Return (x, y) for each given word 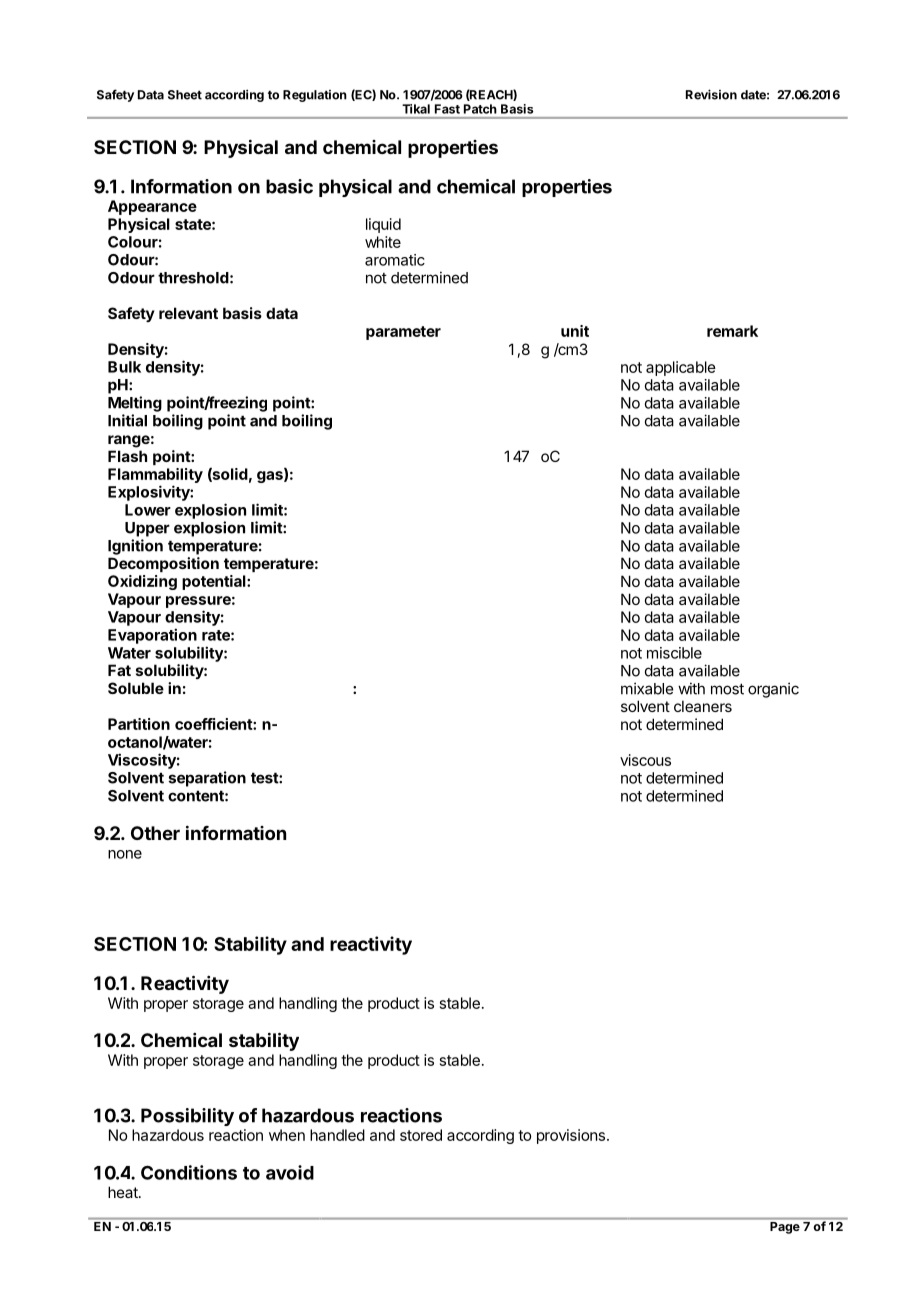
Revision (711, 94)
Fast (447, 109)
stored (421, 1135)
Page (785, 1228)
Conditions (189, 1172)
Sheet (185, 95)
